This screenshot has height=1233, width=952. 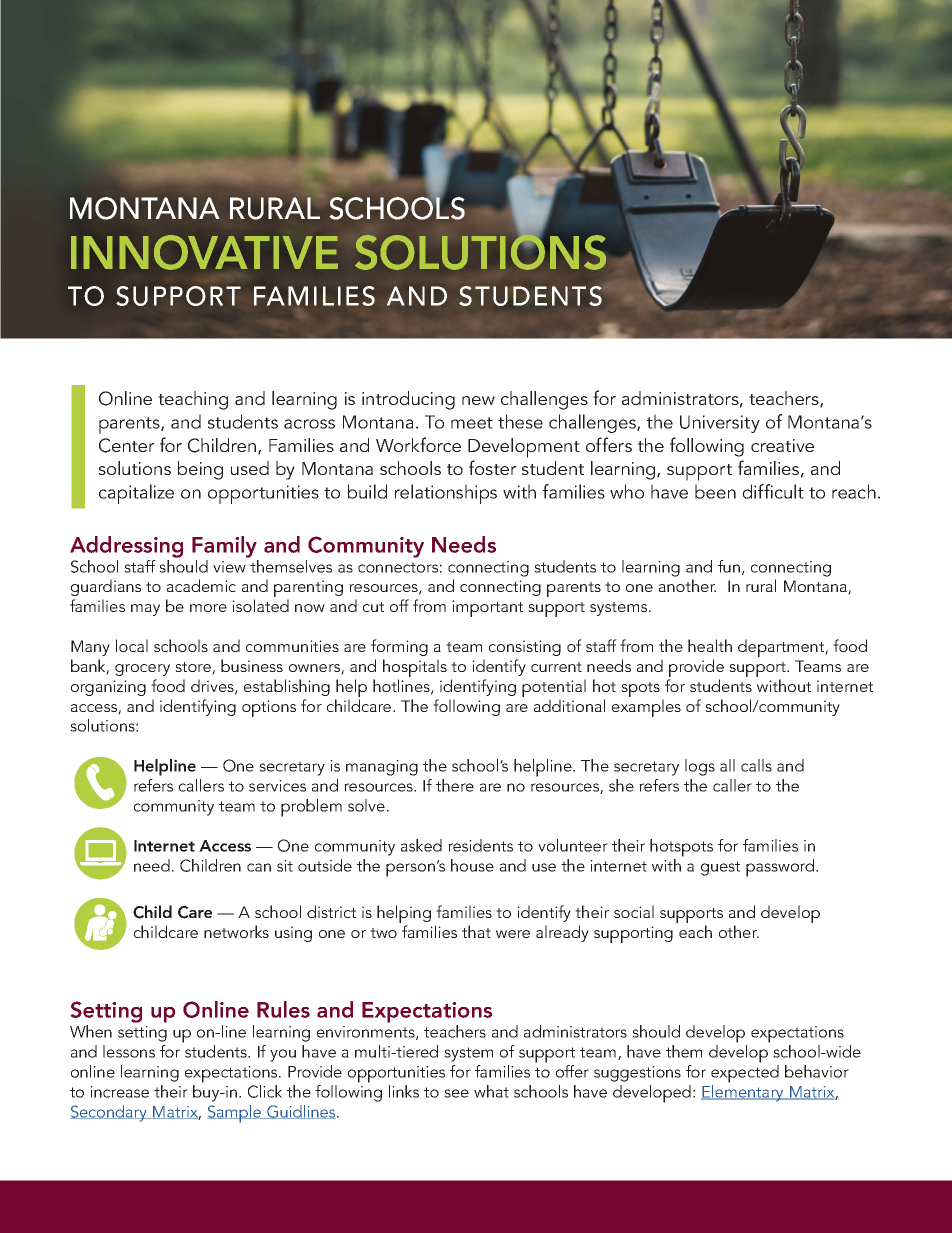 What do you see at coordinates (119, 1092) in the screenshot?
I see `increase` at bounding box center [119, 1092].
